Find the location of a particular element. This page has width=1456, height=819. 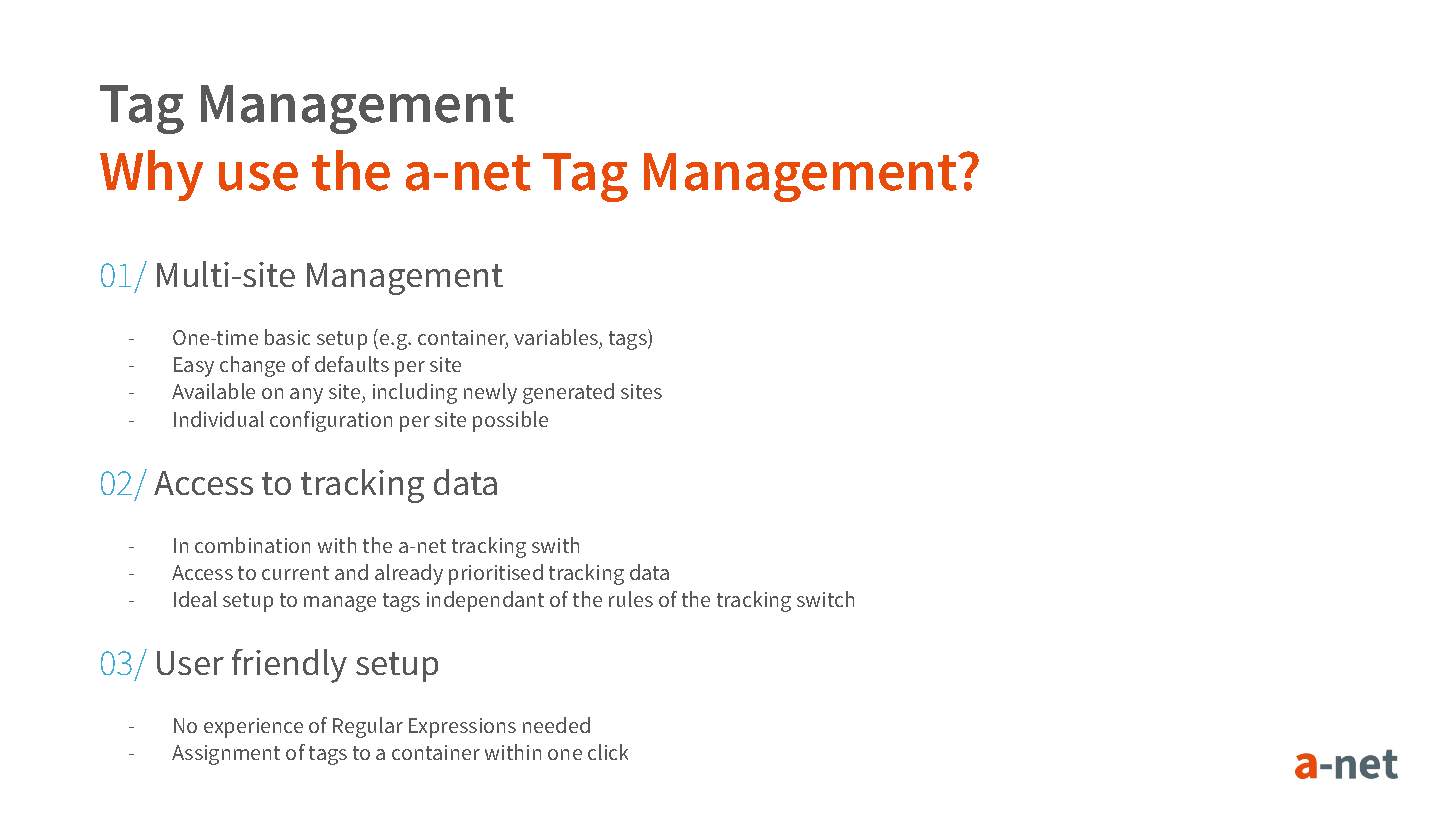

Ideal is located at coordinates (195, 599).
